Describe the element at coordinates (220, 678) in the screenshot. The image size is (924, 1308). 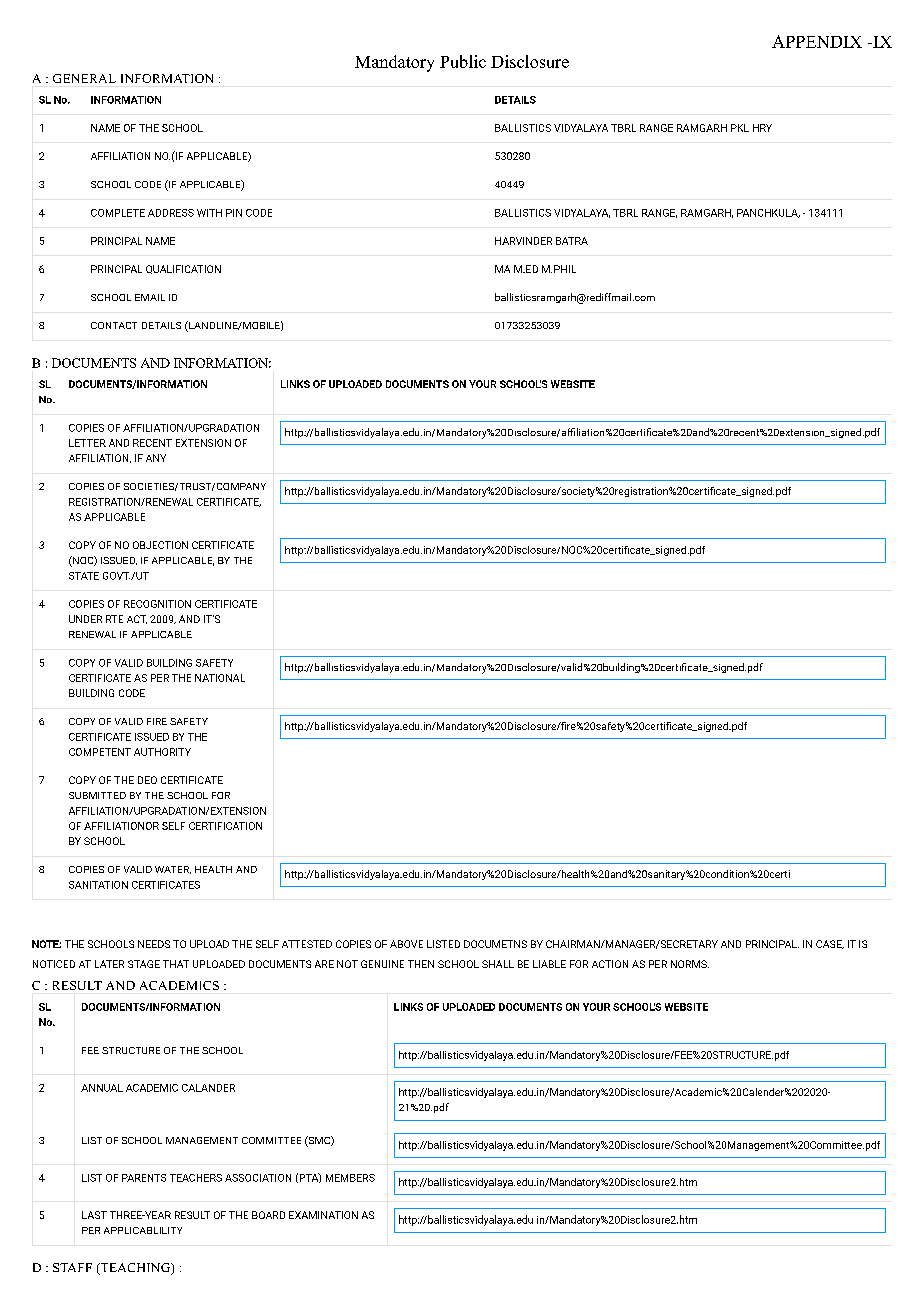
I see `NATIONAL` at that location.
